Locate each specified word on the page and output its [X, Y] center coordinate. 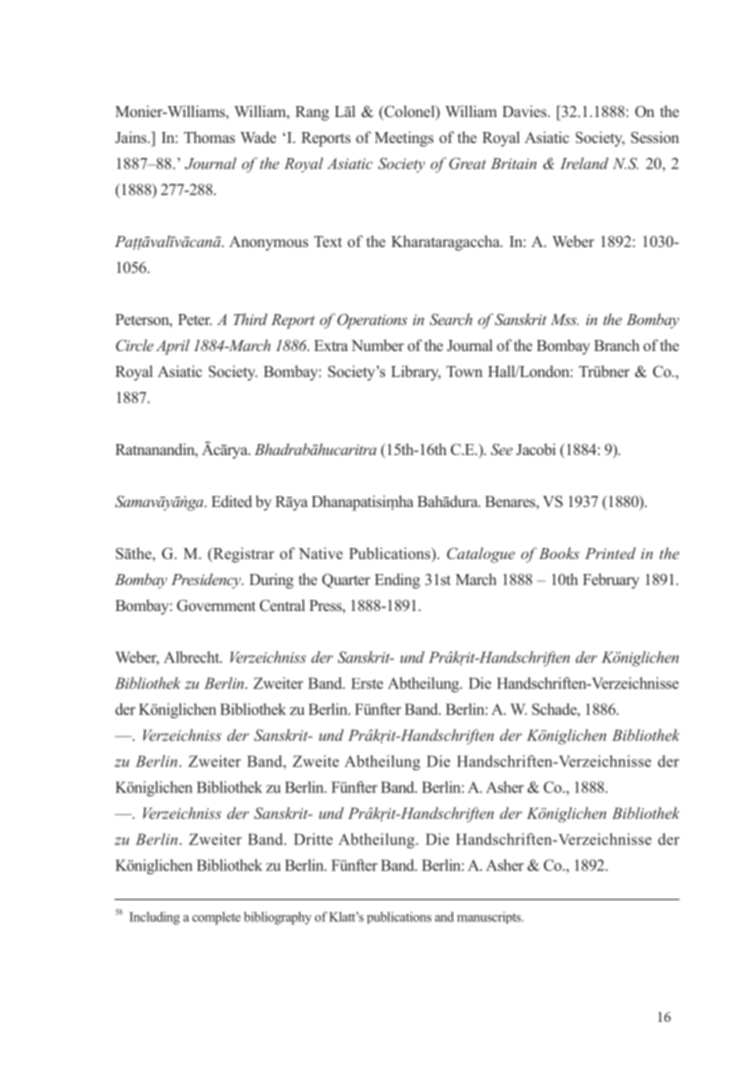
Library [416, 373]
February [611, 581]
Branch [617, 345]
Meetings [404, 139]
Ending [397, 581]
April [173, 347]
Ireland [584, 163]
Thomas [209, 137]
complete [216, 918]
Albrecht [193, 657]
